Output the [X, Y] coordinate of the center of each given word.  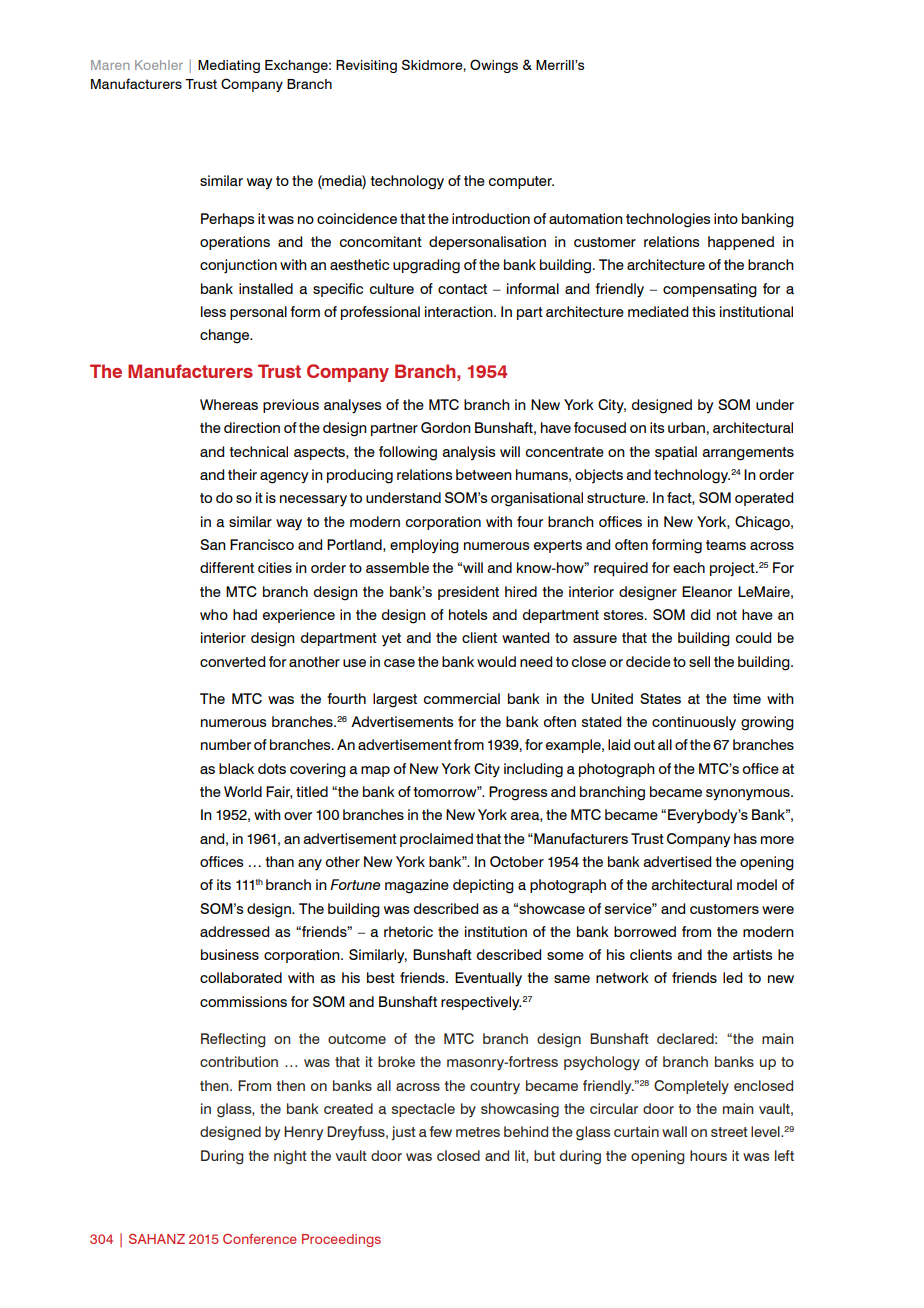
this [703, 311]
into [726, 218]
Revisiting [366, 66]
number [226, 744]
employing [424, 546]
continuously [694, 723]
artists [752, 955]
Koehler [159, 65]
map [375, 771]
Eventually [488, 979]
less [213, 311]
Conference [260, 1239]
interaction [460, 312]
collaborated [241, 978]
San [213, 545]
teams [726, 545]
